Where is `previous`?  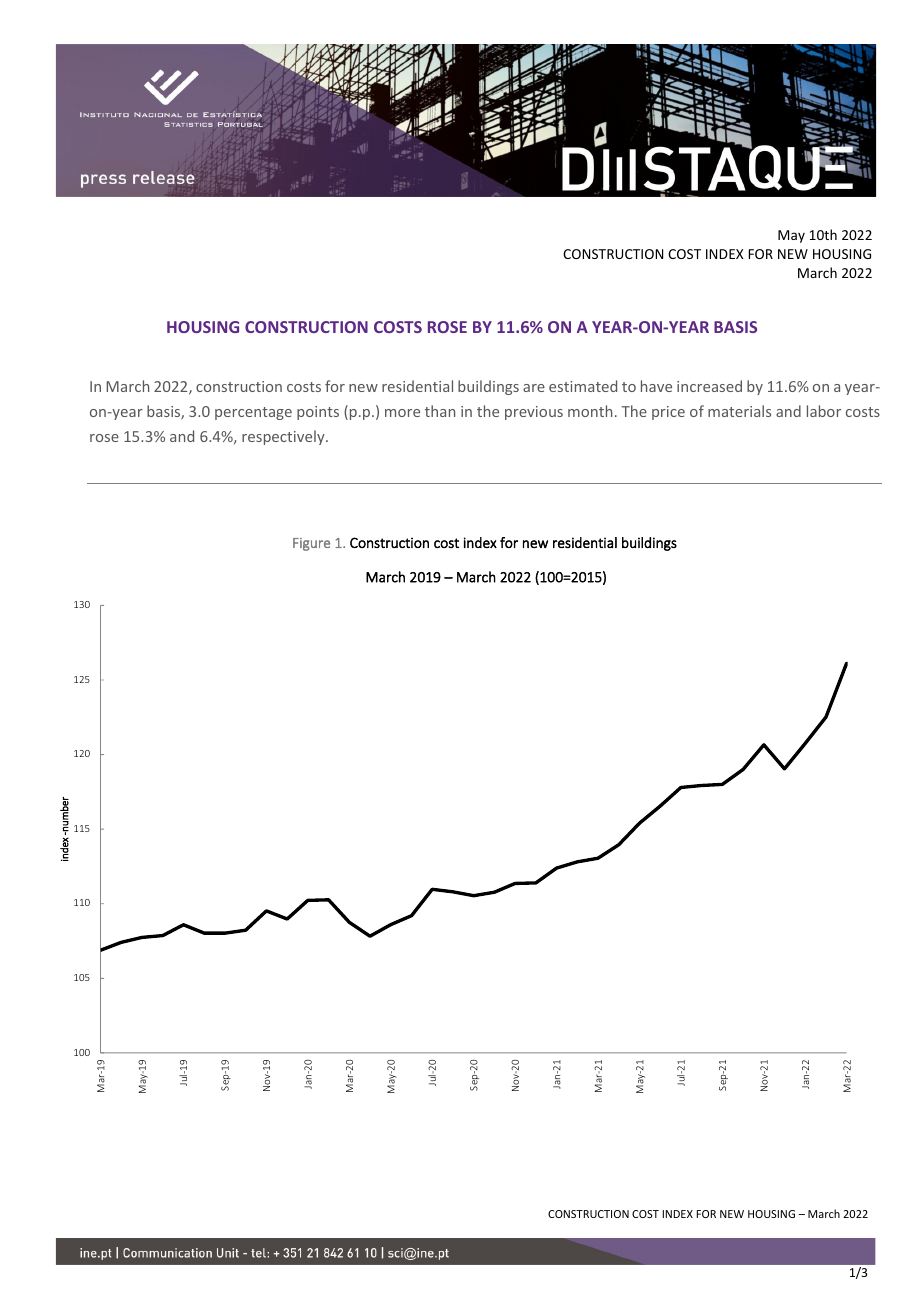 previous is located at coordinates (534, 413).
